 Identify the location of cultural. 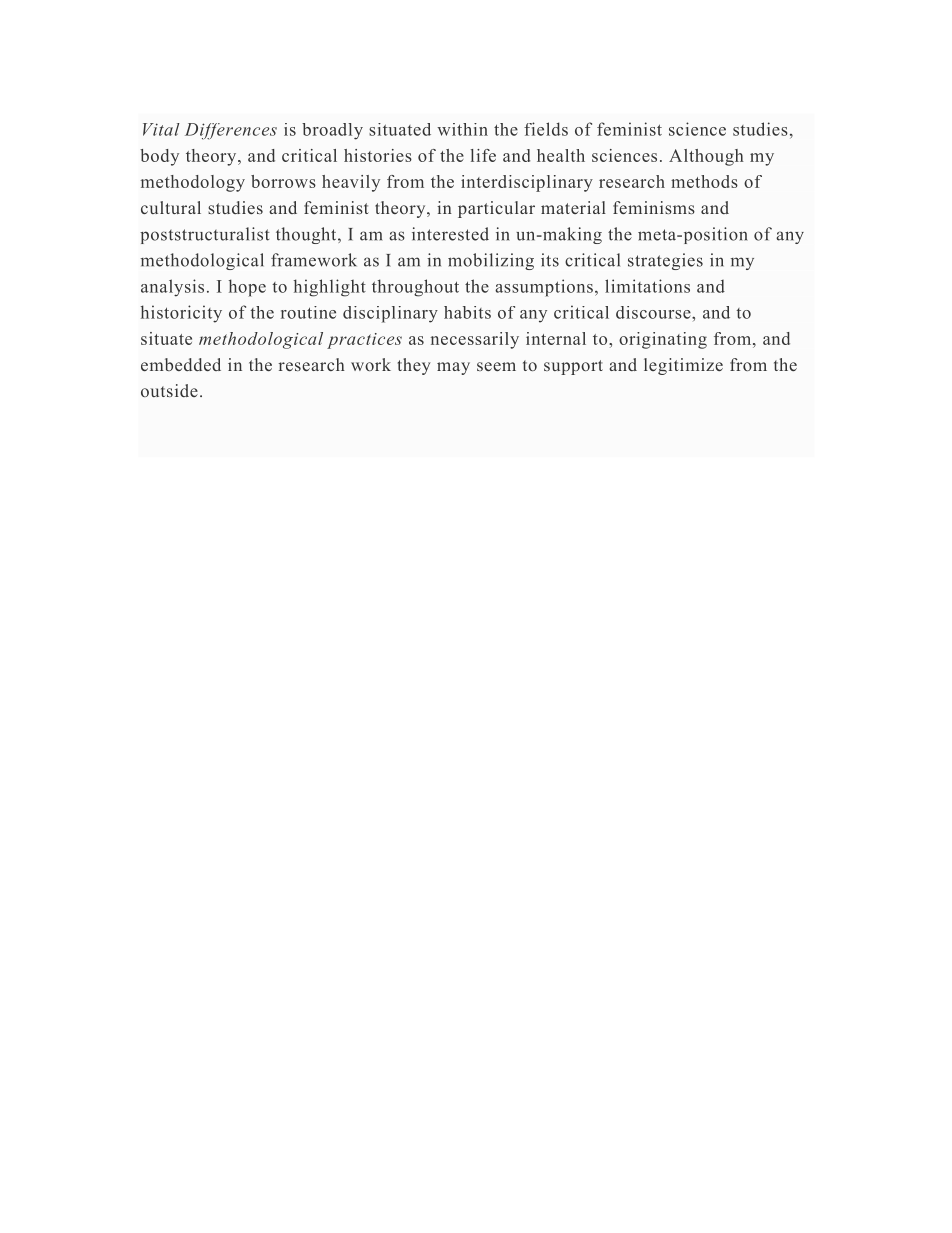
(171, 207).
